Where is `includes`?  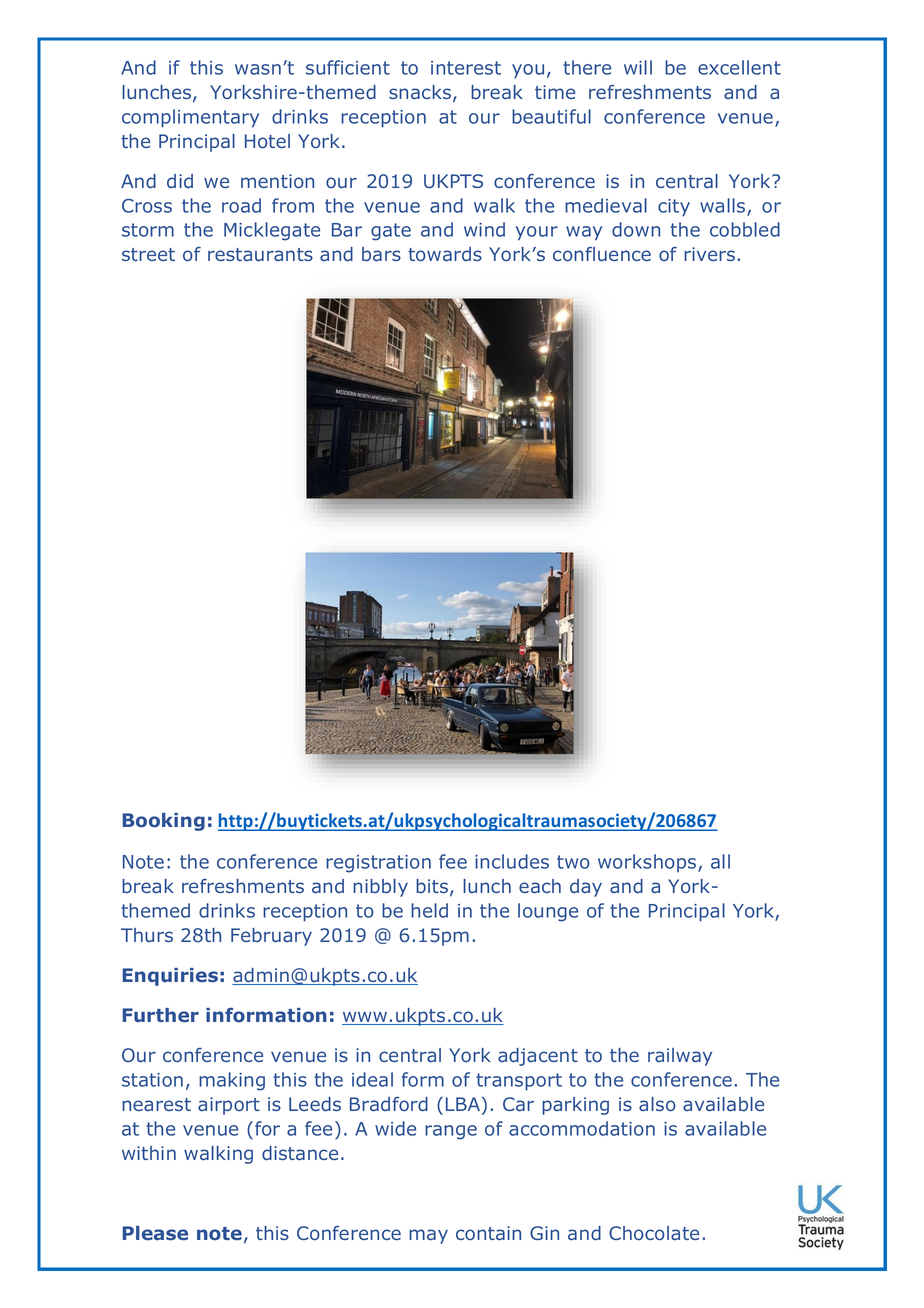
includes is located at coordinates (512, 861).
